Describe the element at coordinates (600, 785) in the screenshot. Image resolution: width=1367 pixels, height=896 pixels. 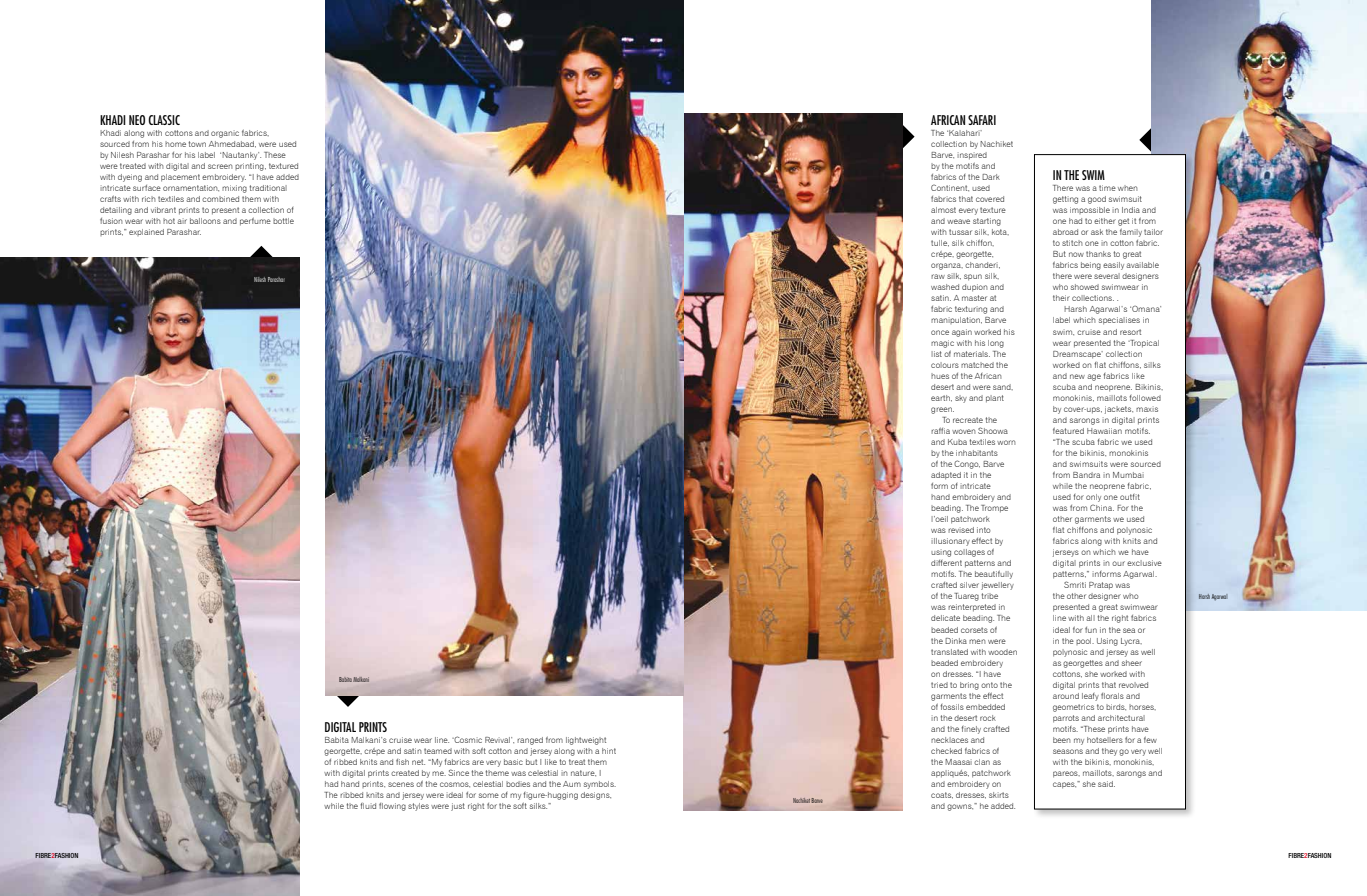
I see `symbols` at that location.
